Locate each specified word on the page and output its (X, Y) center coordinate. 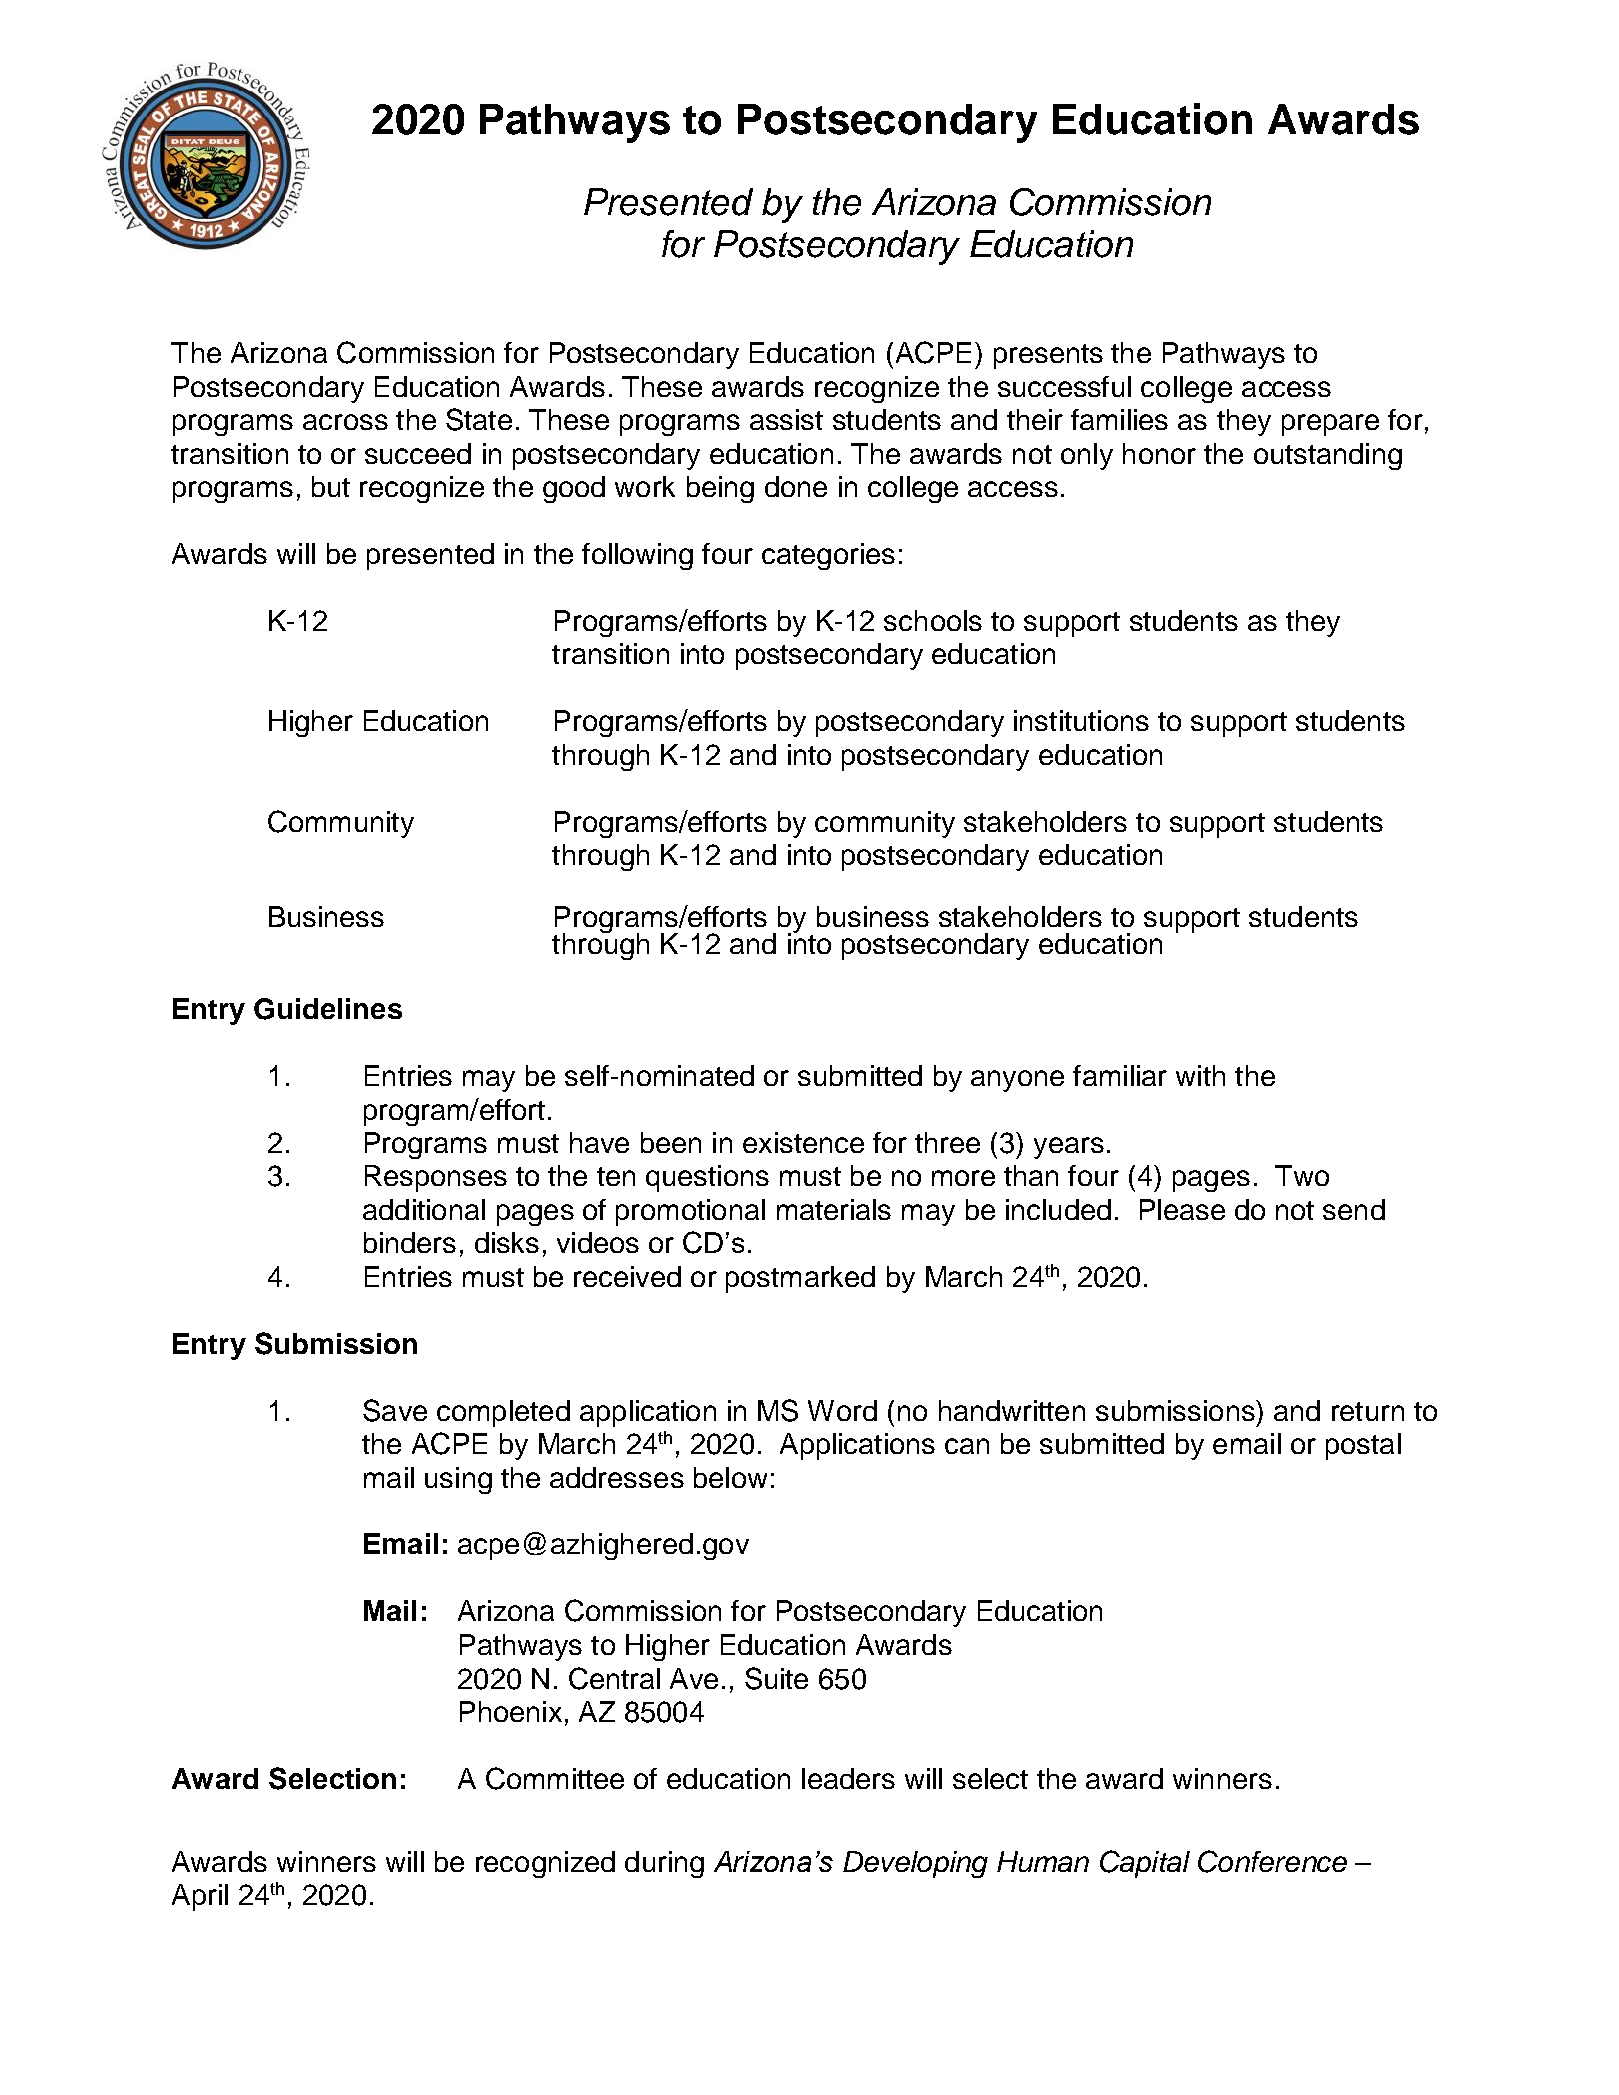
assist (786, 419)
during (664, 1864)
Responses (436, 1178)
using (458, 1480)
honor (1159, 453)
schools (933, 620)
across (345, 422)
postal (1363, 1446)
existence (803, 1142)
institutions (1081, 720)
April (200, 1897)
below (730, 1477)
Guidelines (328, 1009)
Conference (1272, 1861)
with (1200, 1075)
